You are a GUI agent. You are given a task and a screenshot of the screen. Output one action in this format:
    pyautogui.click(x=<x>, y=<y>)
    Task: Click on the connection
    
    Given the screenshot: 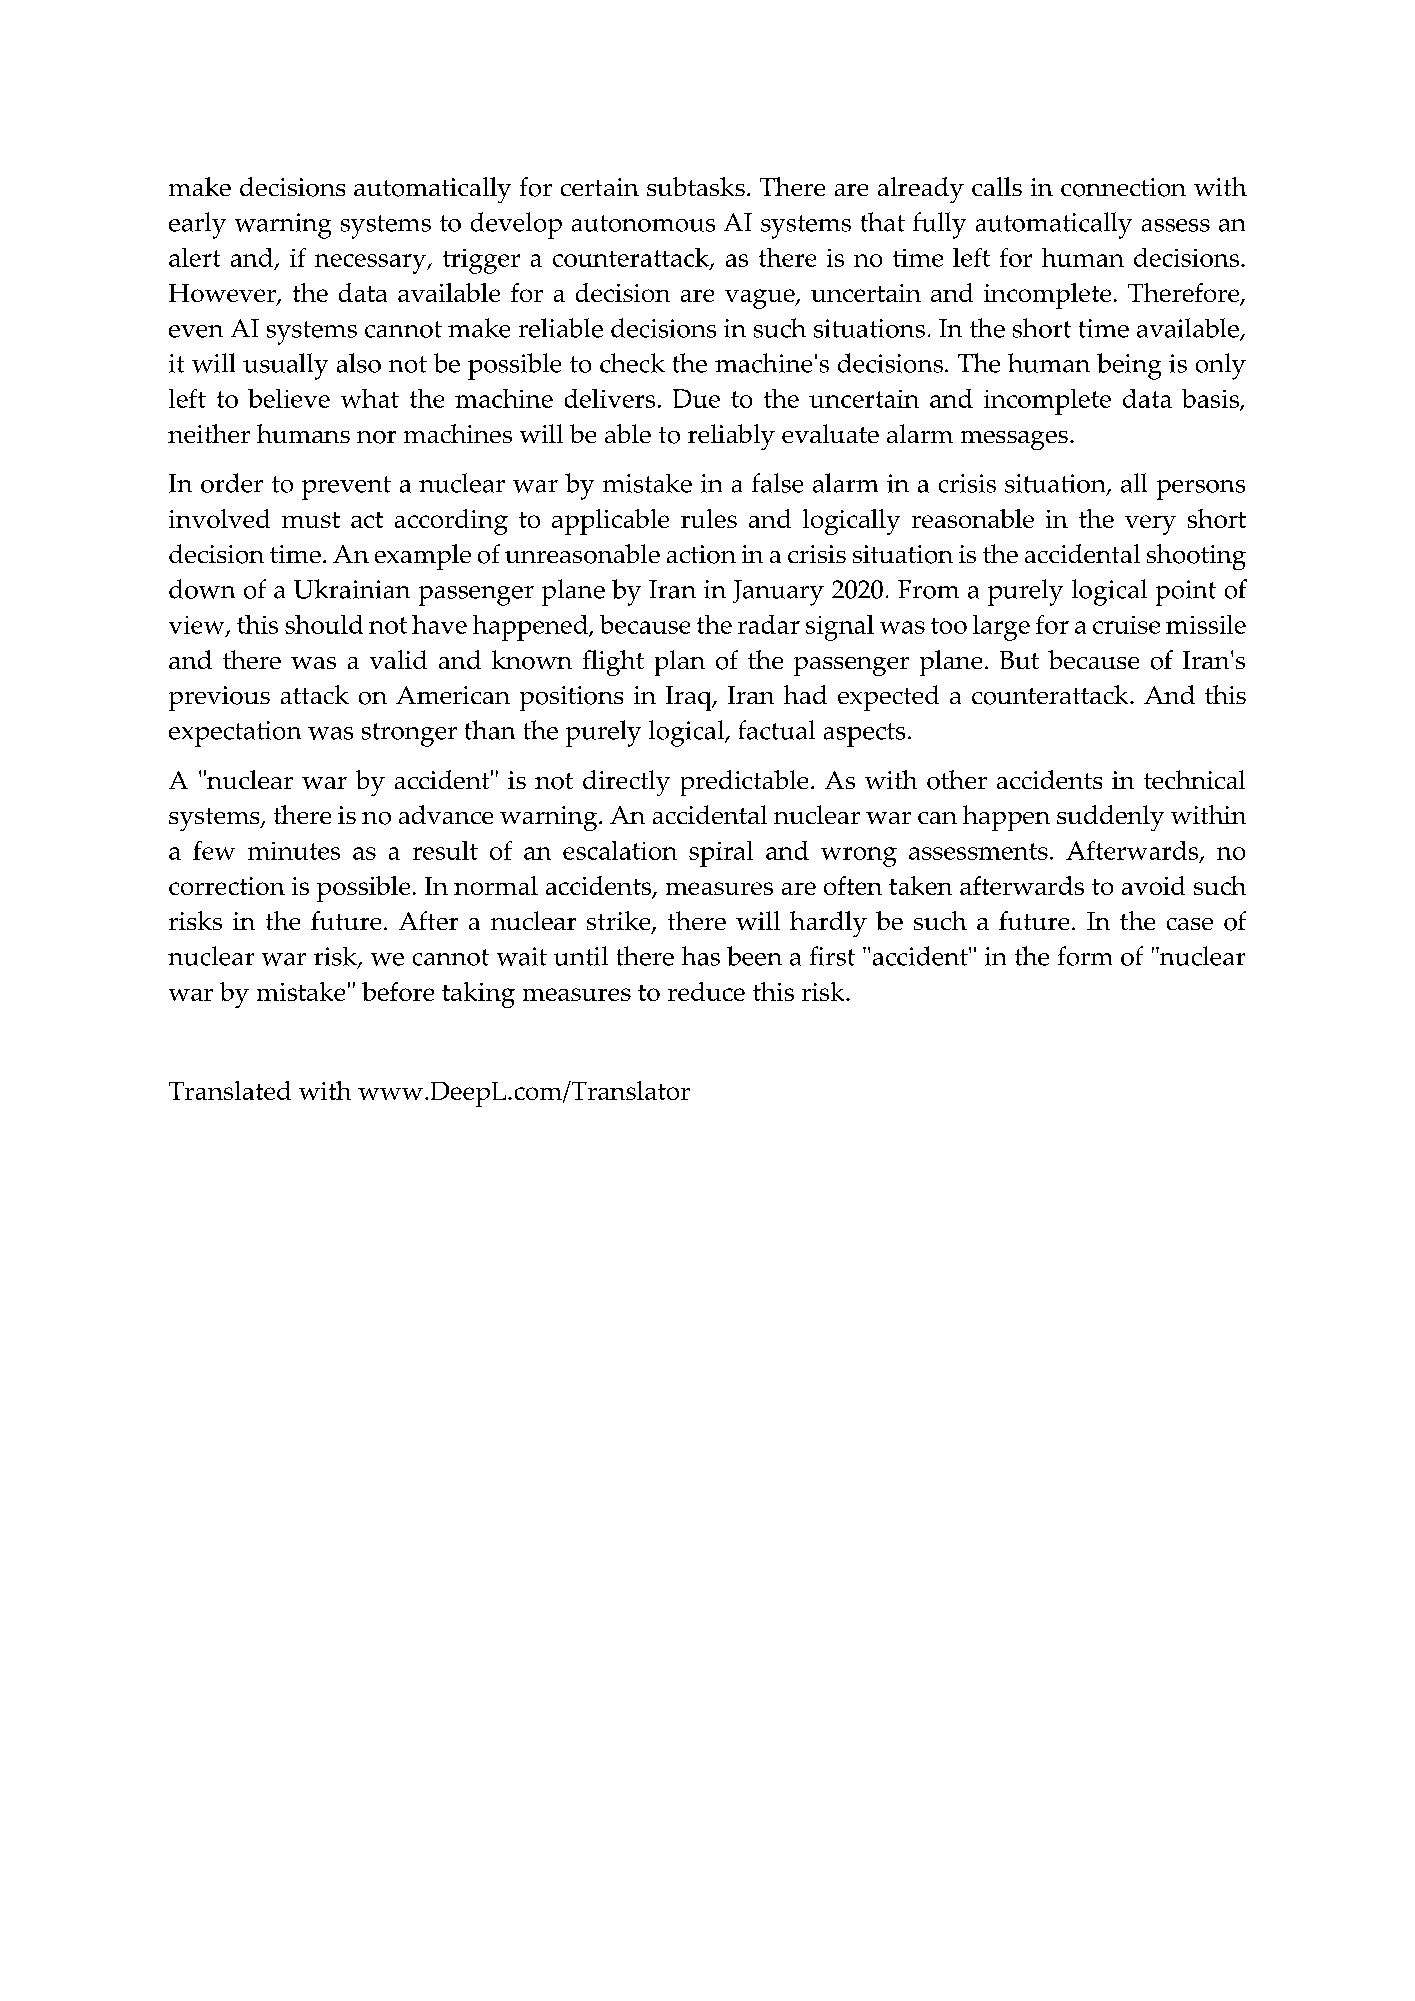 What is the action you would take?
    pyautogui.click(x=1123, y=187)
